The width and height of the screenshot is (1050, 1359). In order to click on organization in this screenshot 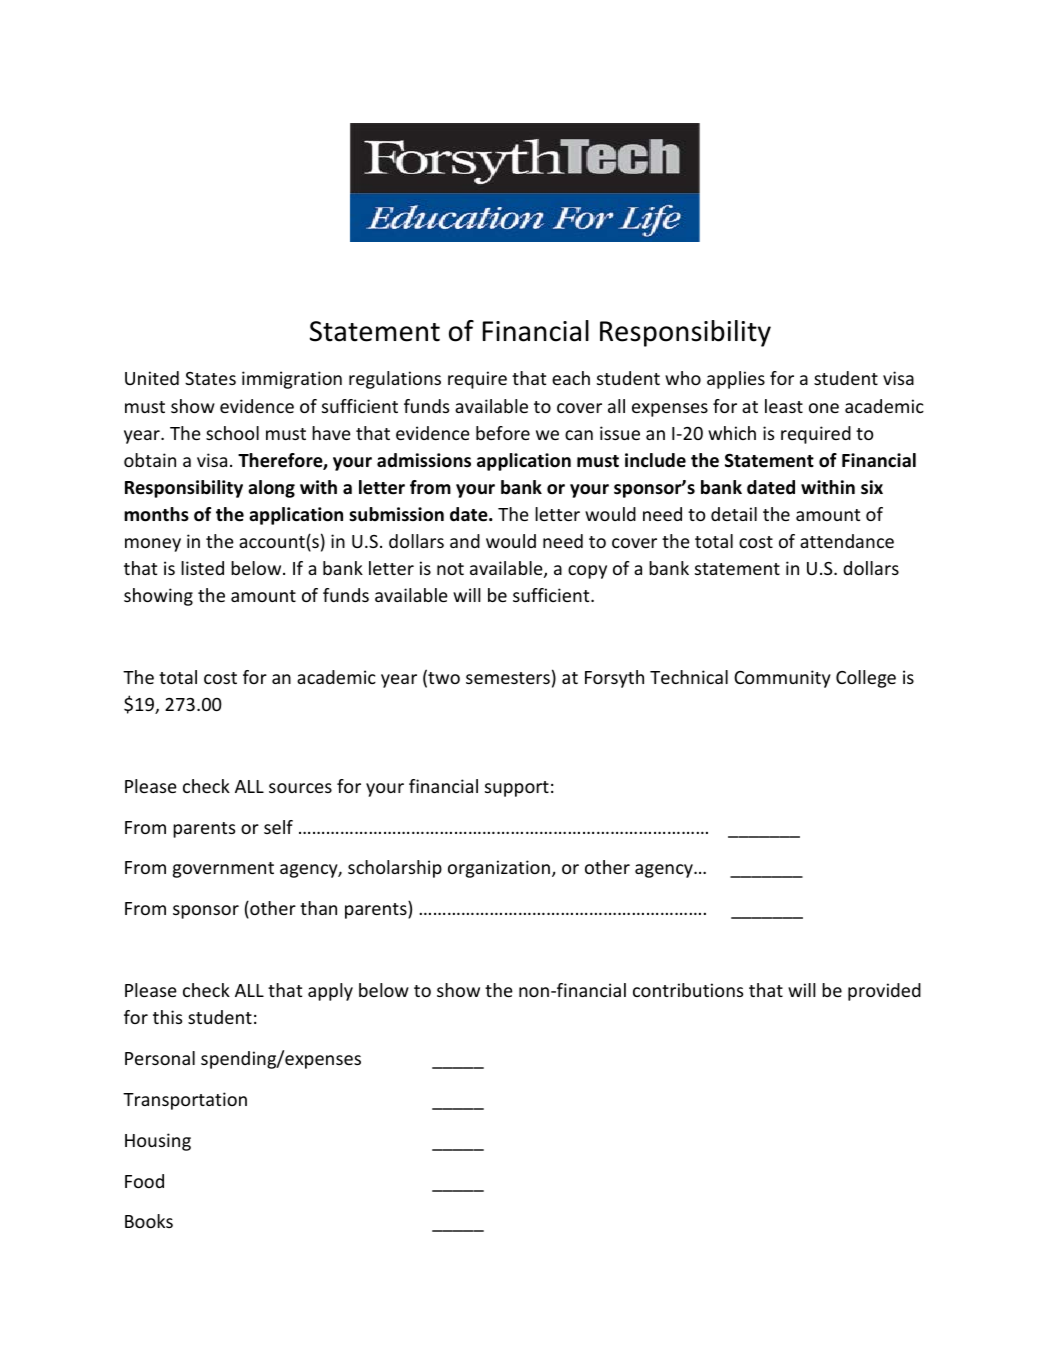, I will do `click(499, 869)`.
